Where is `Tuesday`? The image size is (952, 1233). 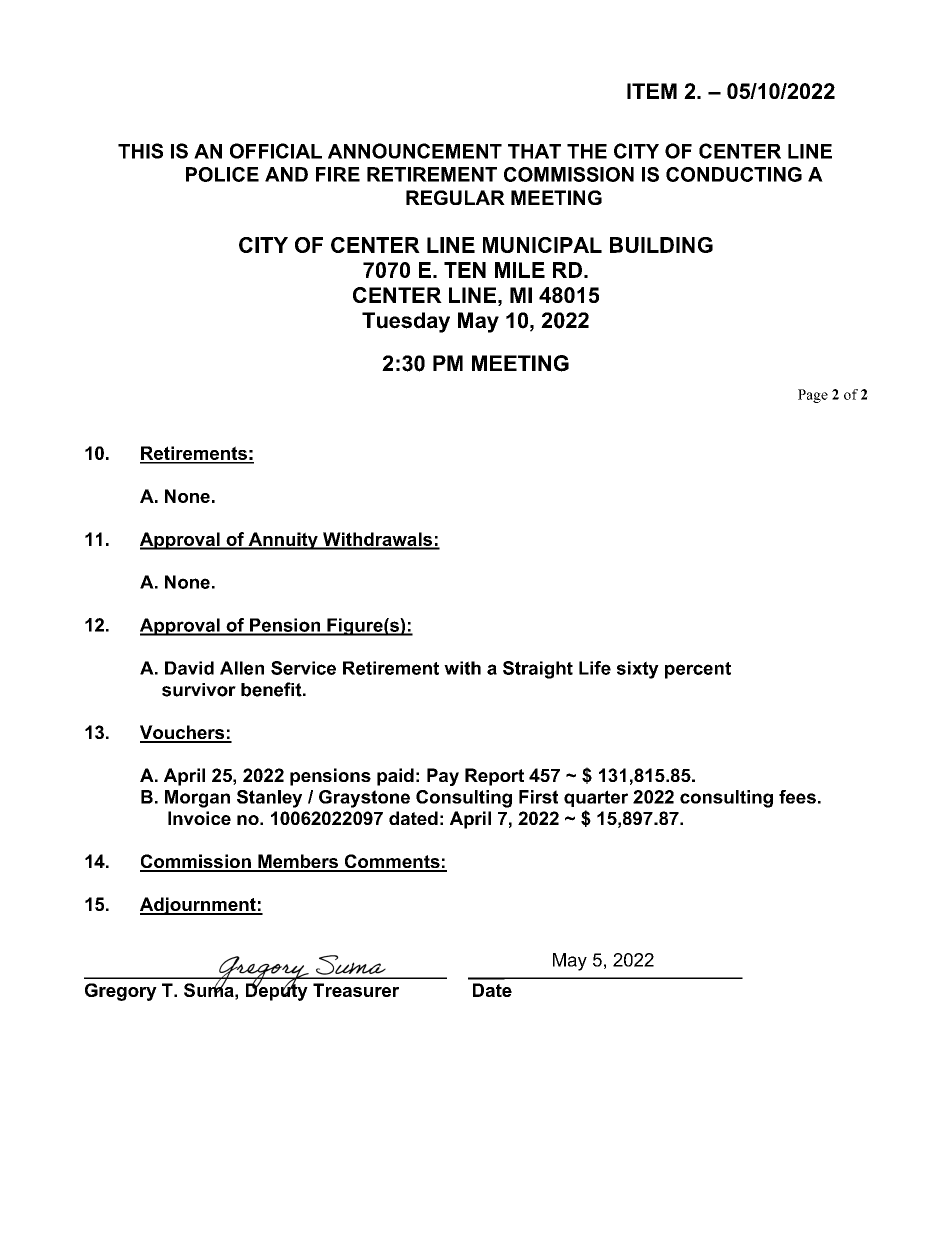
Tuesday is located at coordinates (406, 322).
